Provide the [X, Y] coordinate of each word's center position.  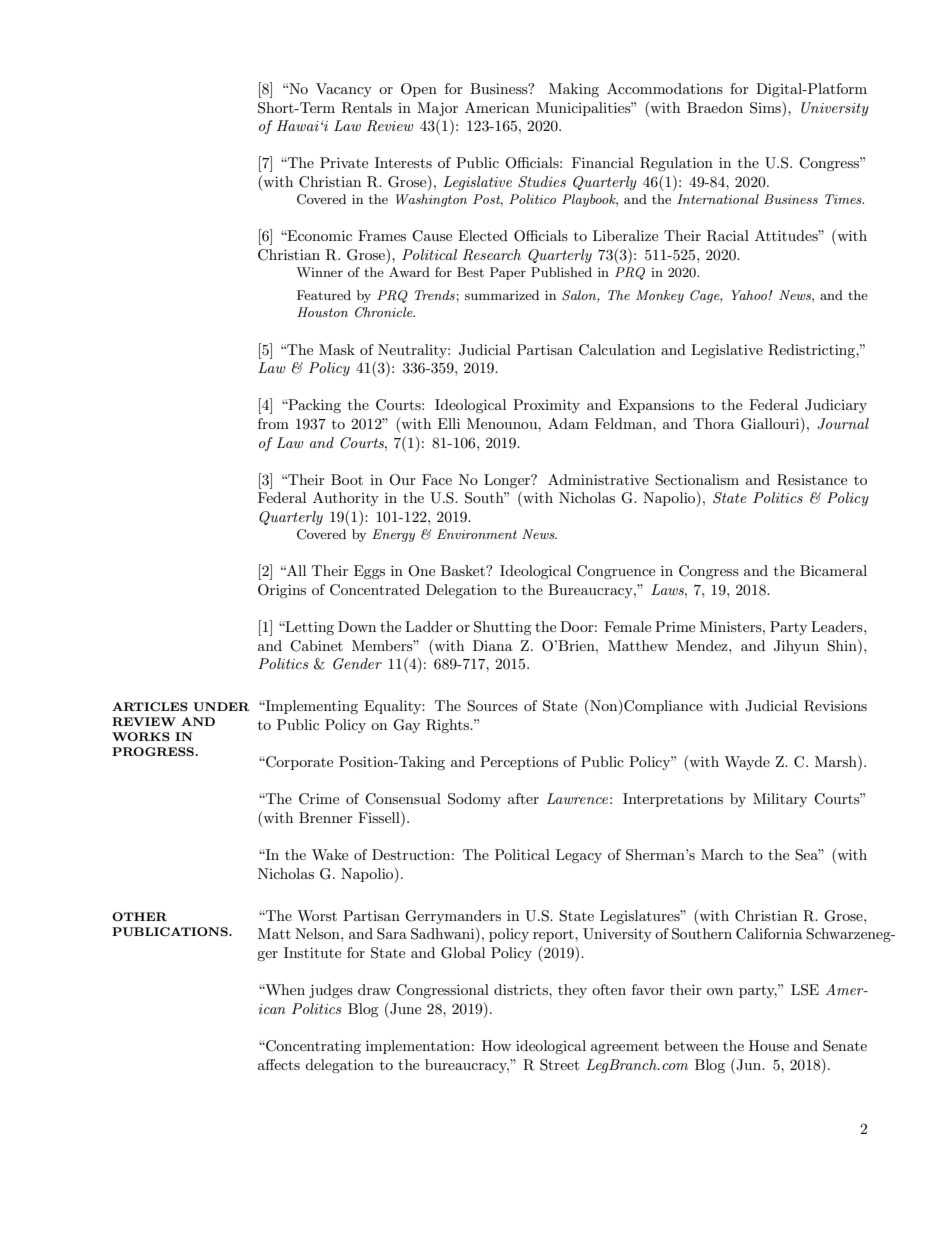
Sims [766, 107]
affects [279, 1064]
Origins [282, 591]
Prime [675, 626]
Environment [477, 534]
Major [437, 109]
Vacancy [344, 90]
